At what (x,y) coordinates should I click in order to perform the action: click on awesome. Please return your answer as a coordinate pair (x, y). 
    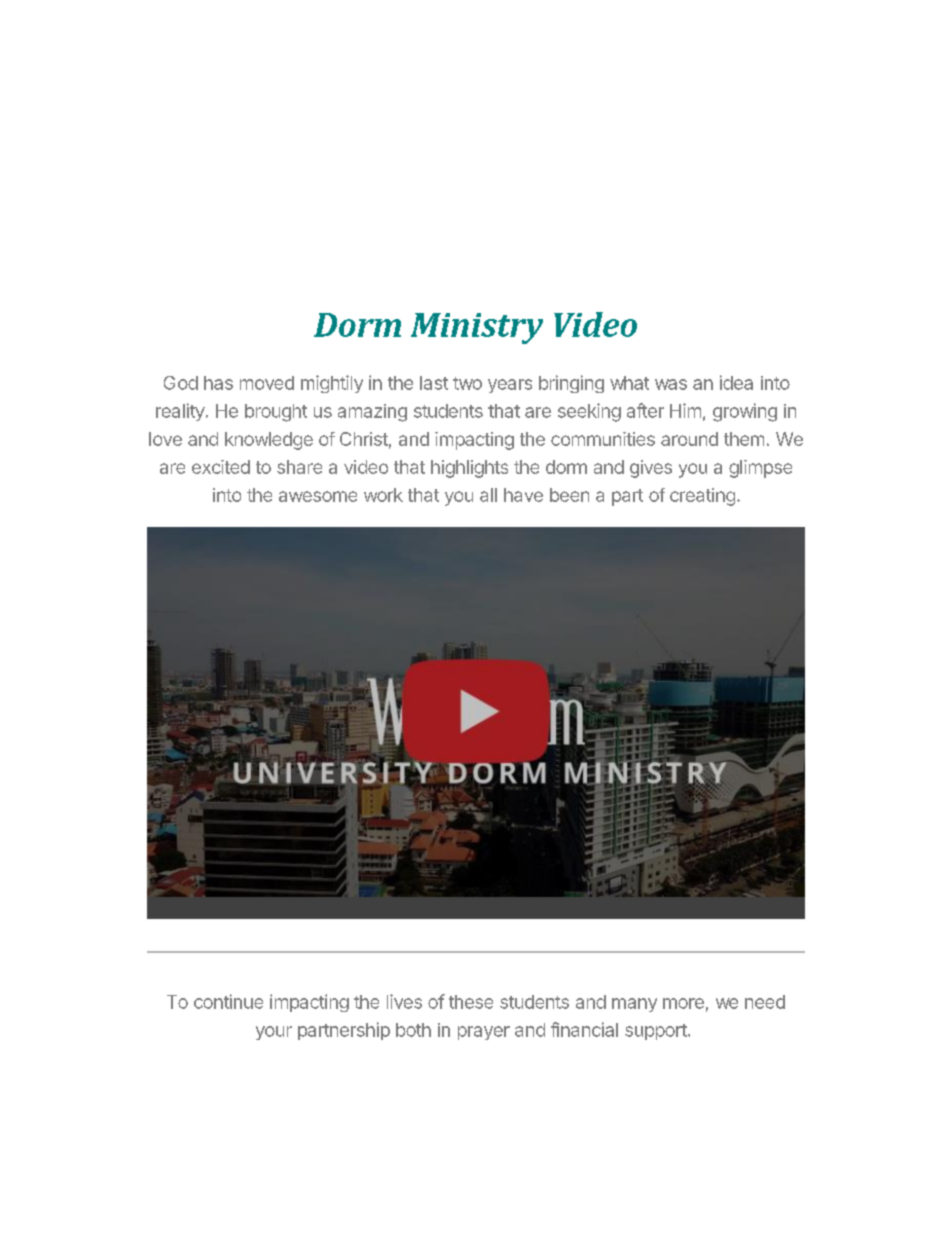
    Looking at the image, I should click on (318, 496).
